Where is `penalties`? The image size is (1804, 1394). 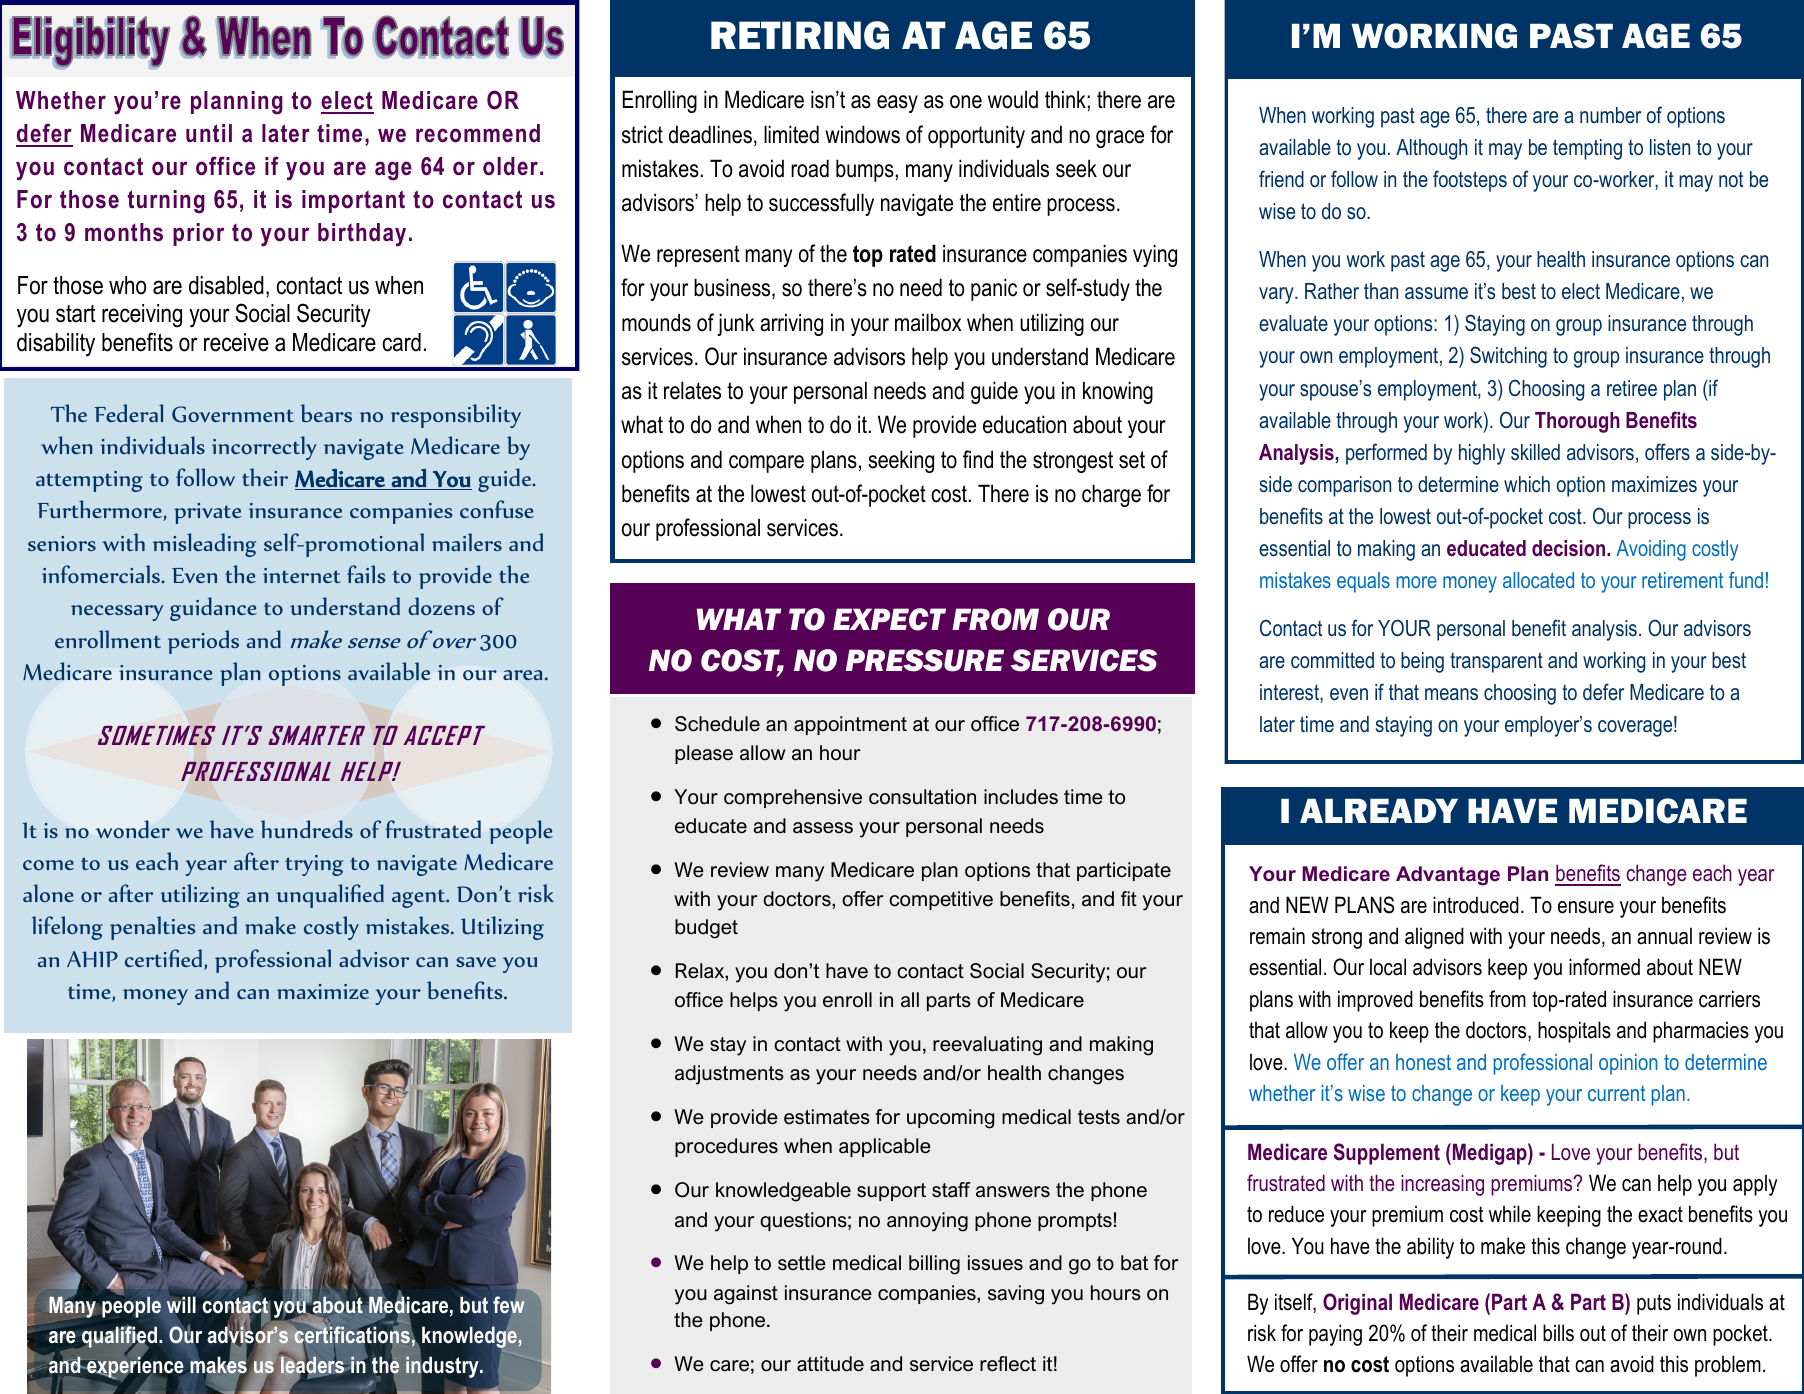 penalties is located at coordinates (153, 928).
